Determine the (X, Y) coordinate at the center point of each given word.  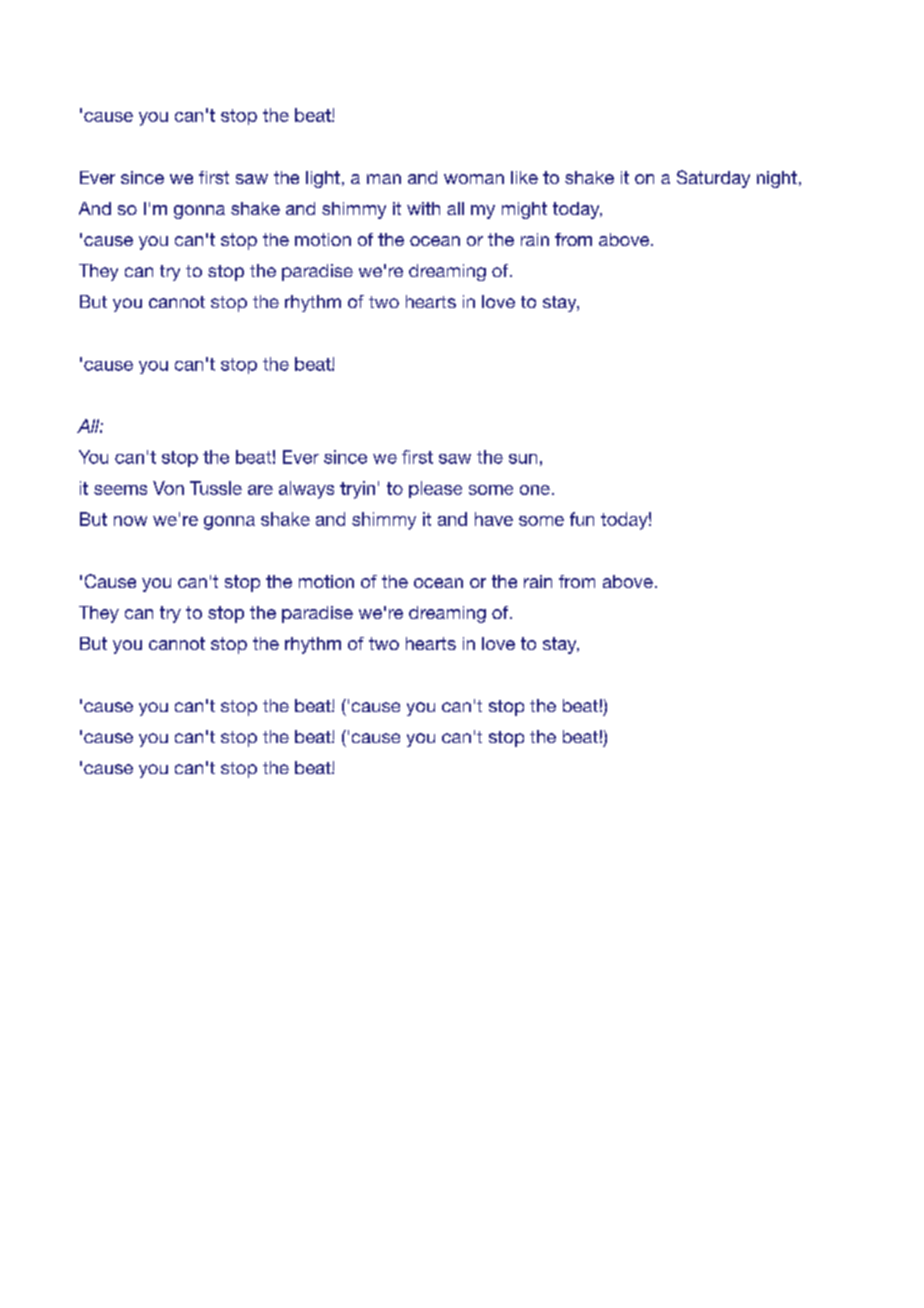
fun (582, 519)
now (130, 521)
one (535, 490)
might (524, 210)
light (323, 179)
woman (474, 179)
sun (523, 459)
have (494, 519)
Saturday (713, 179)
